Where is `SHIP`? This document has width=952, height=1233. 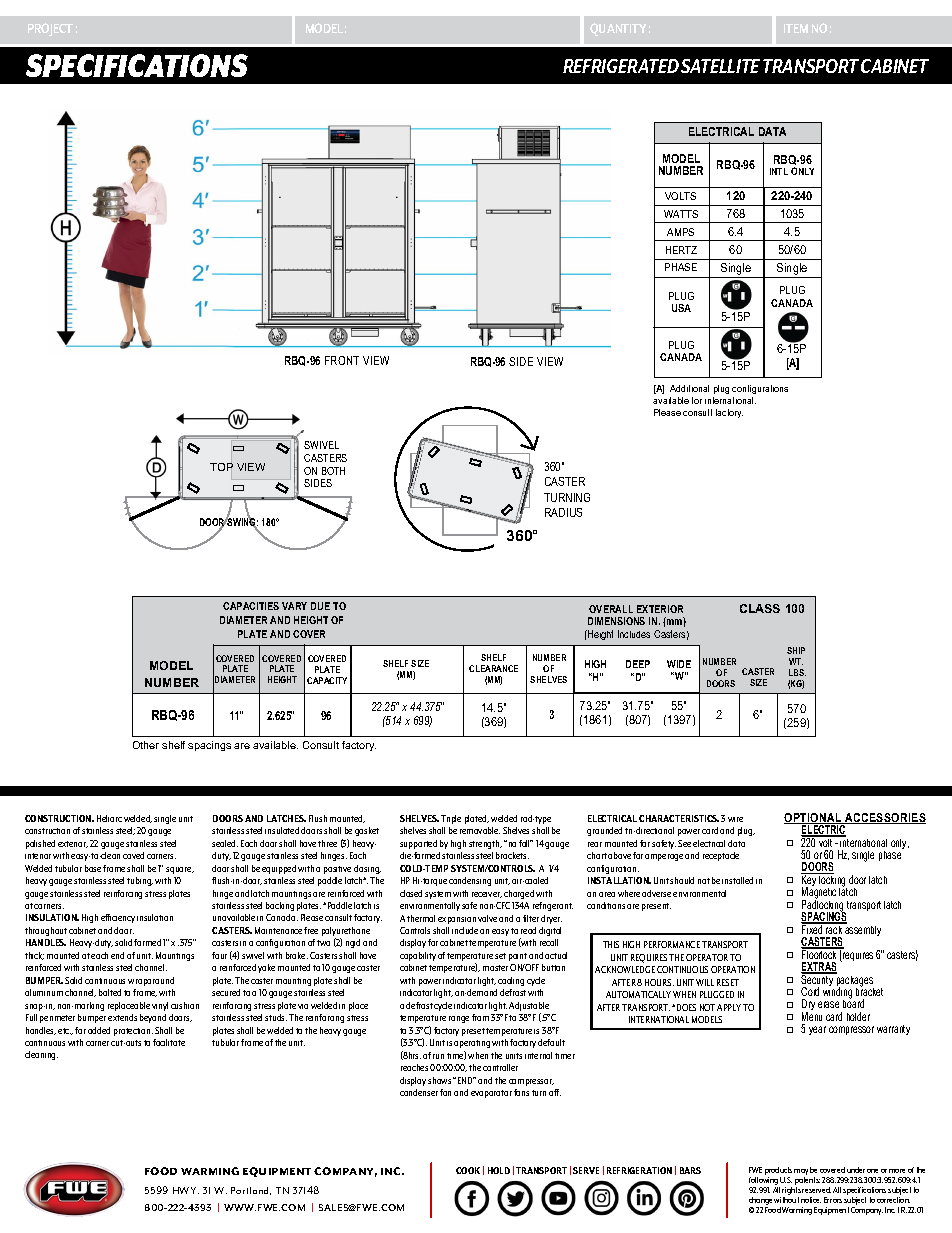
SHIP is located at coordinates (796, 650).
